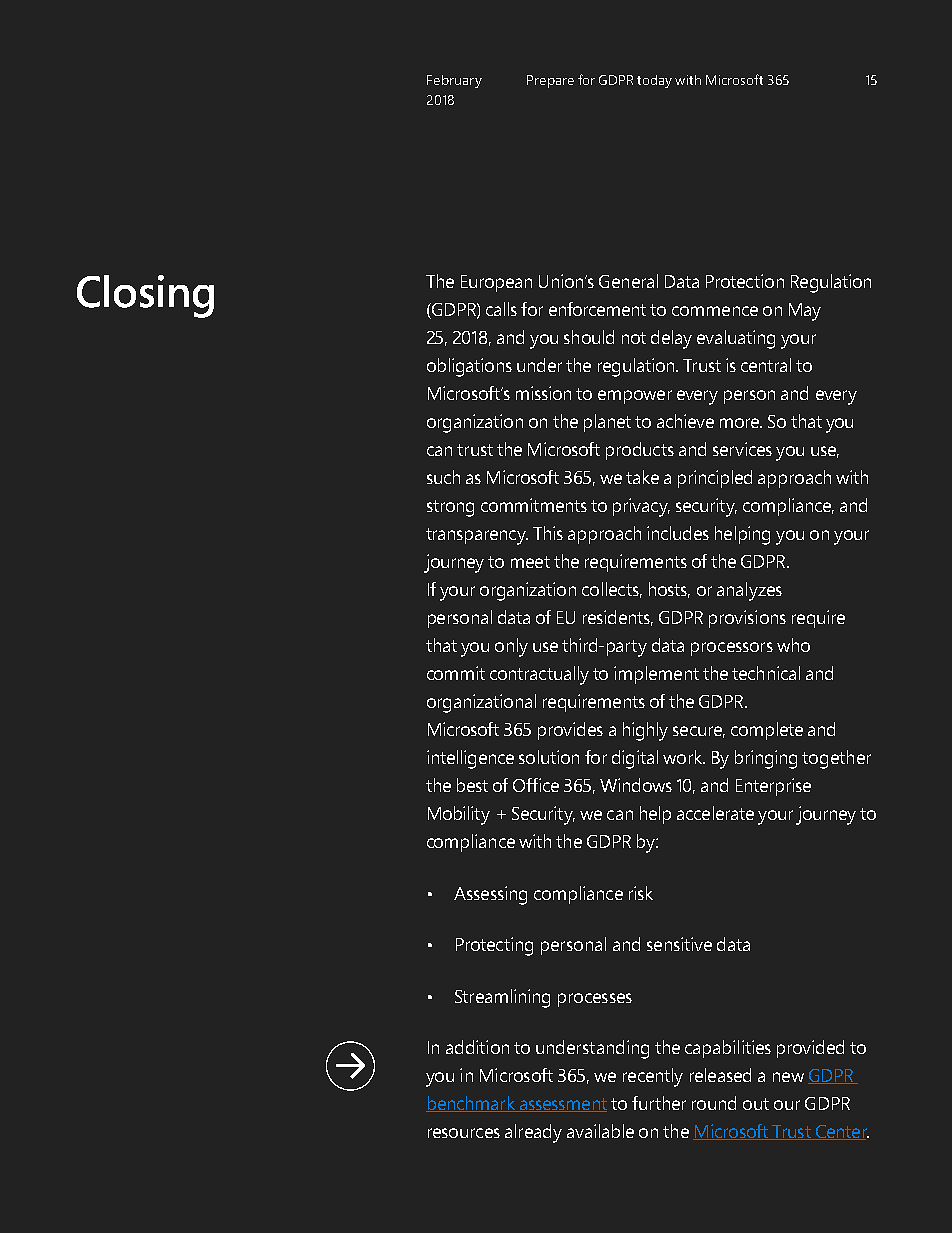  Describe the element at coordinates (715, 813) in the document. I see `accelerate` at that location.
